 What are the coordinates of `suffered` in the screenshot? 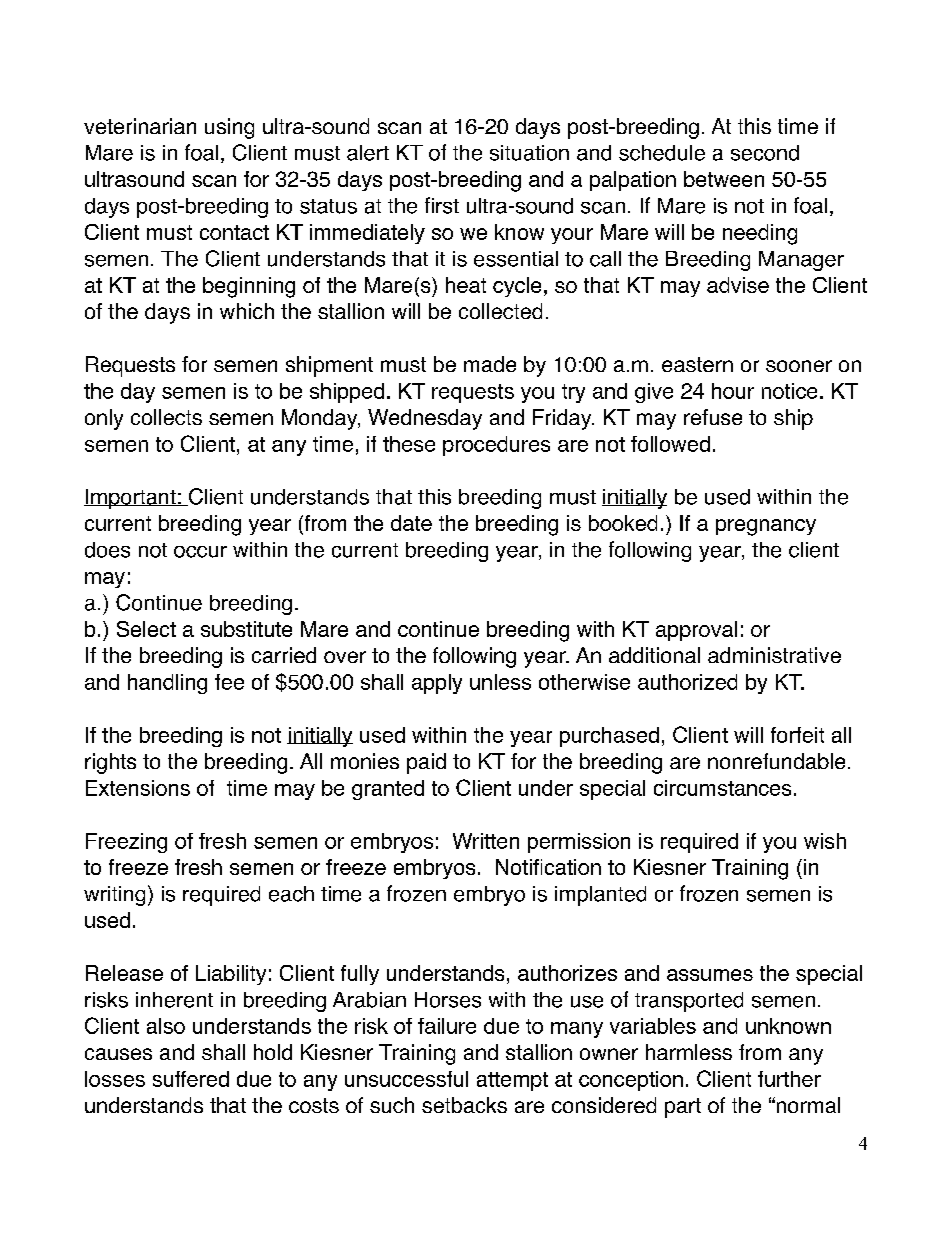 It's located at (191, 1079).
